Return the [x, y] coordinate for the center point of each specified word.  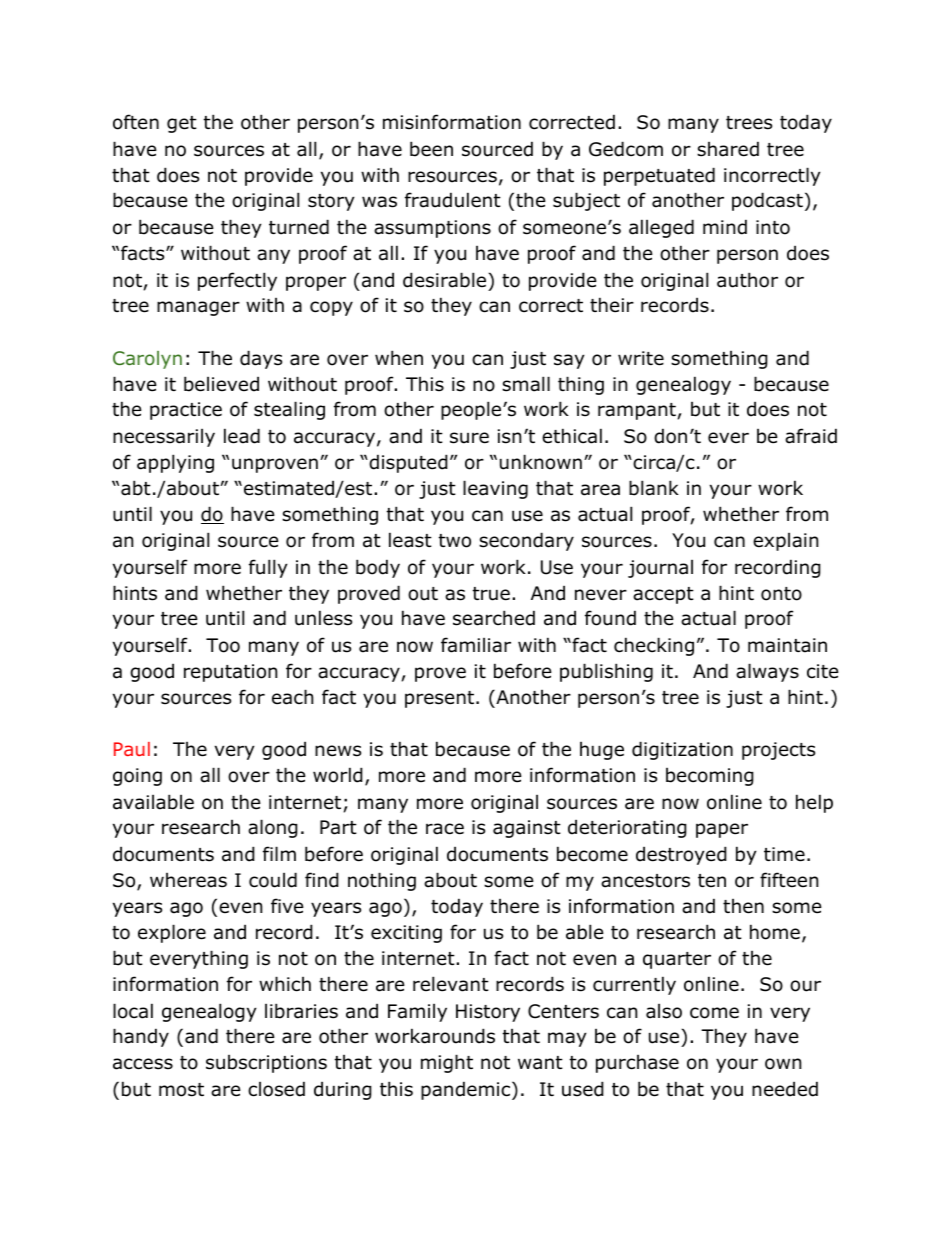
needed [785, 1089]
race [445, 829]
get [182, 124]
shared [728, 149]
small [526, 384]
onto [781, 594]
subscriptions [266, 1064]
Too [223, 645]
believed [221, 384]
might [447, 1063]
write [641, 358]
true [491, 594]
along [273, 828]
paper [722, 830]
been [431, 149]
